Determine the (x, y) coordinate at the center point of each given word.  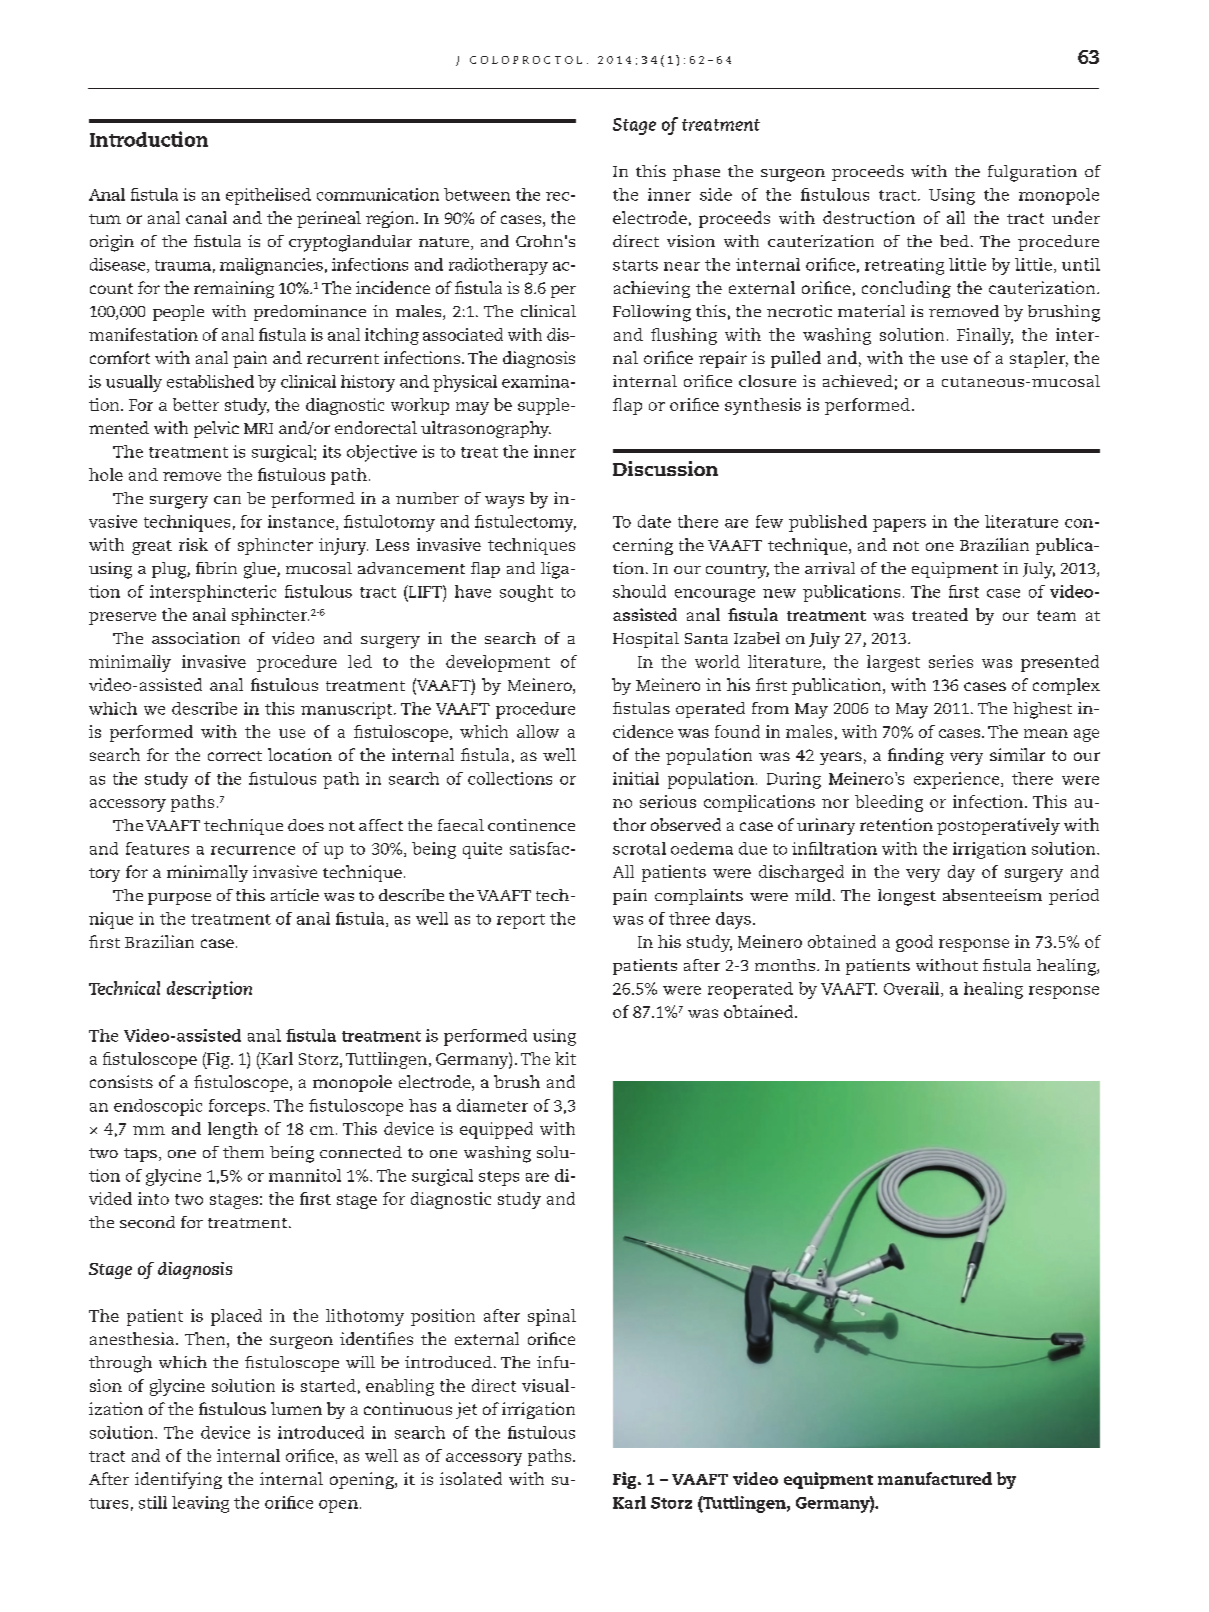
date (654, 521)
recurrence (253, 850)
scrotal (639, 848)
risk (193, 544)
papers (899, 525)
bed (954, 241)
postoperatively (998, 826)
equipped (496, 1130)
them (243, 1152)
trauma (183, 265)
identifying (178, 1480)
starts (635, 265)
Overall (913, 989)
